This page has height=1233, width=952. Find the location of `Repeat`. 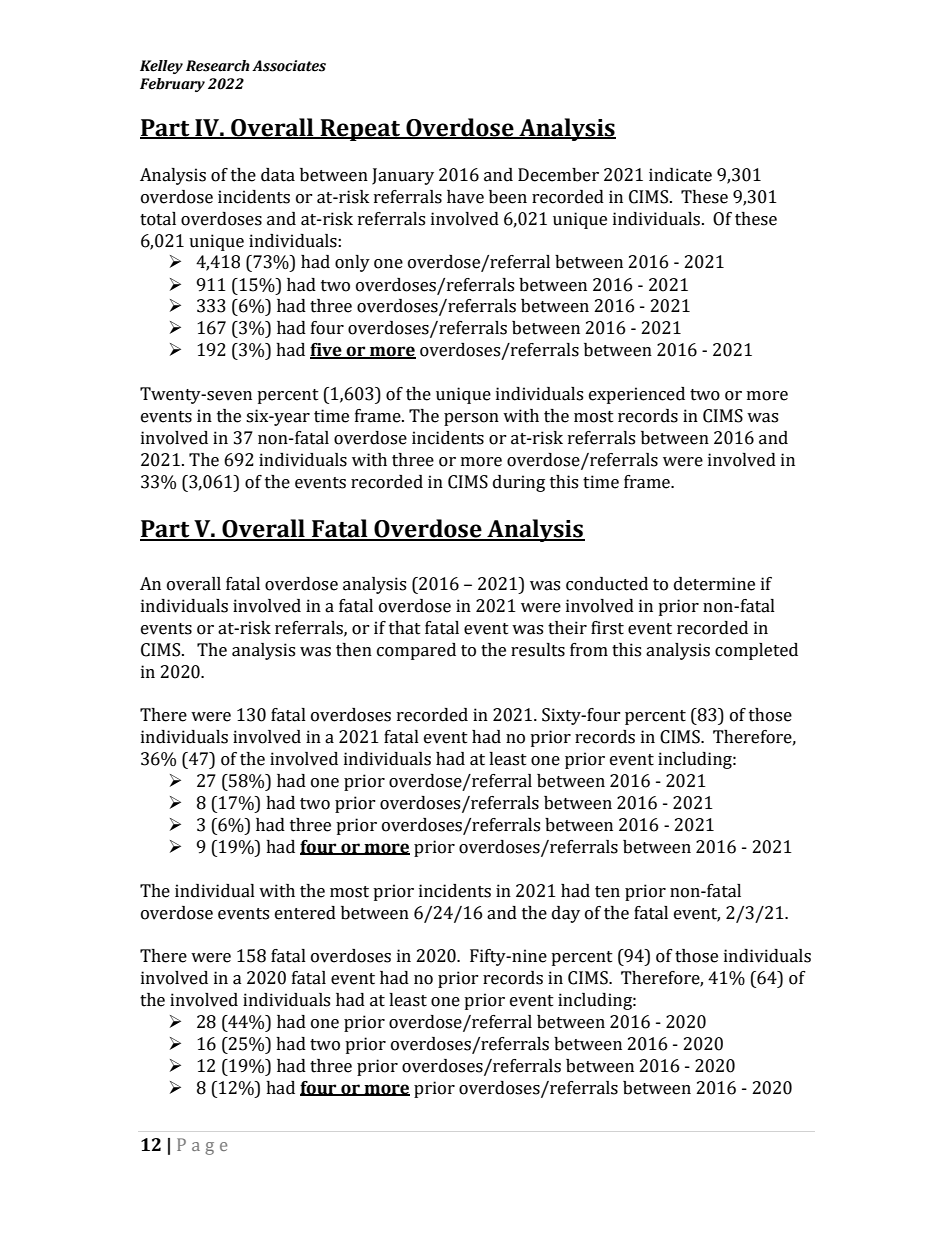

Repeat is located at coordinates (361, 130).
